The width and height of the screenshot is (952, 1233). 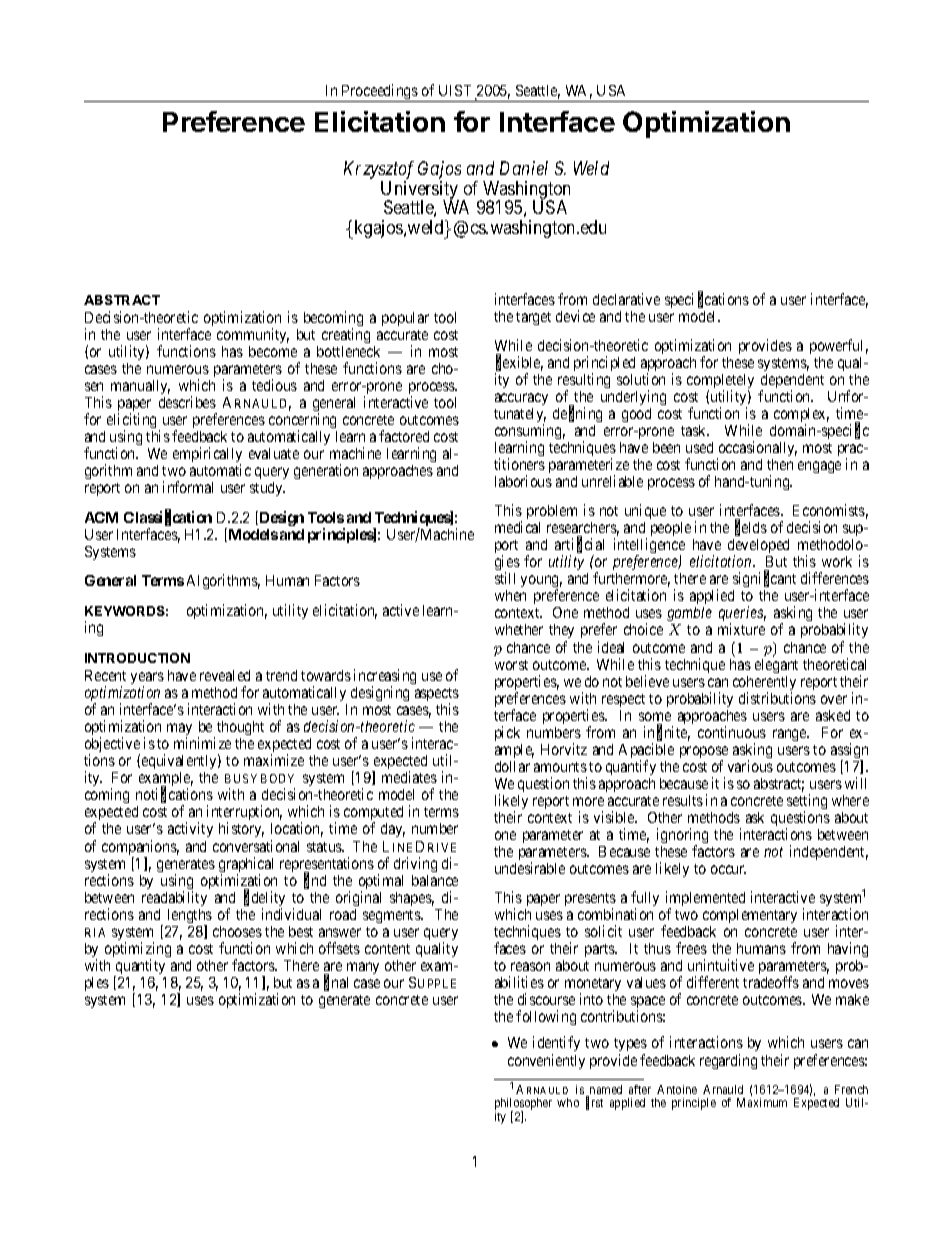 What do you see at coordinates (379, 93) in the screenshot?
I see `Proceedings` at bounding box center [379, 93].
